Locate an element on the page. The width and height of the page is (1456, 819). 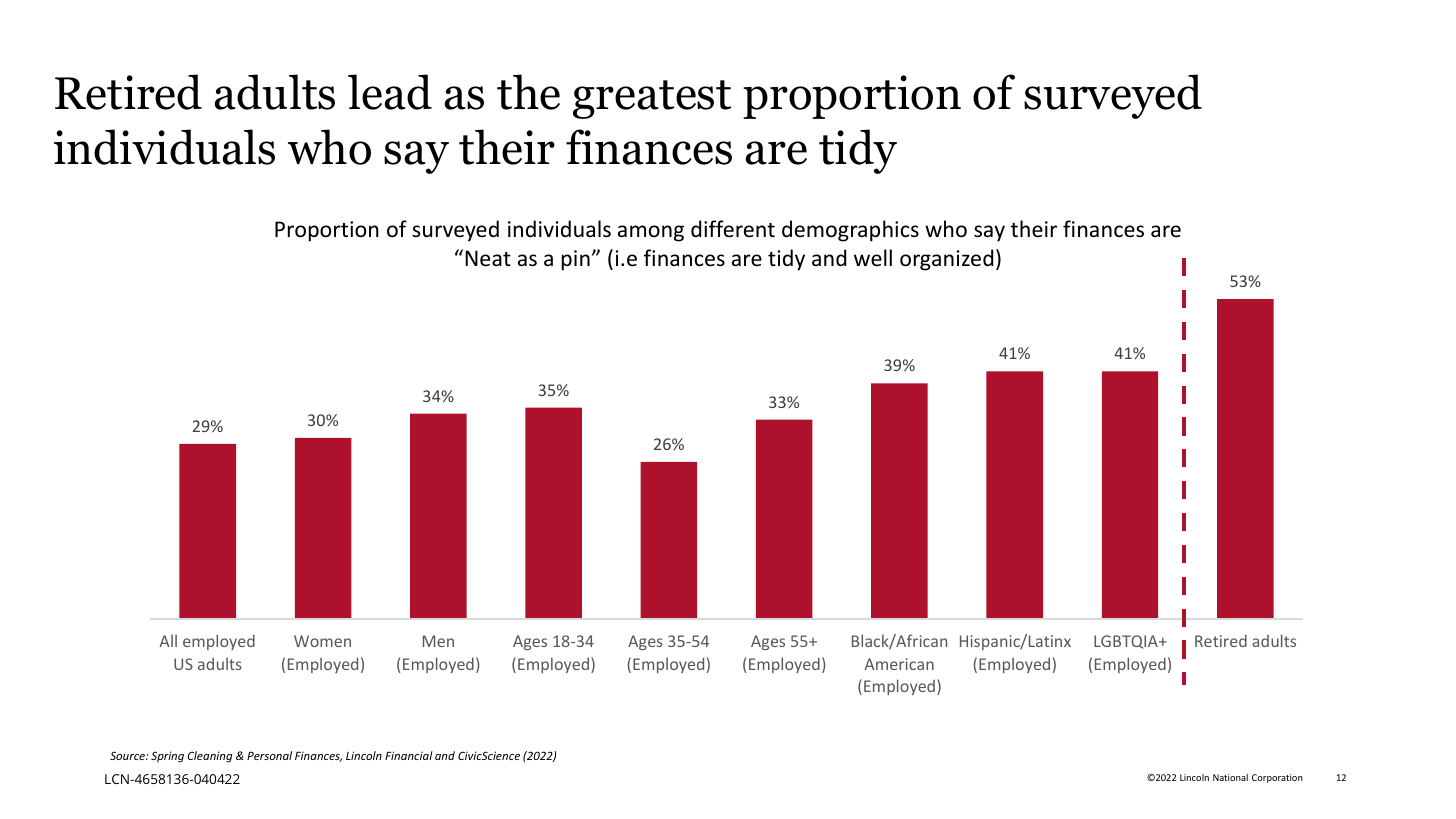
All is located at coordinates (168, 641).
